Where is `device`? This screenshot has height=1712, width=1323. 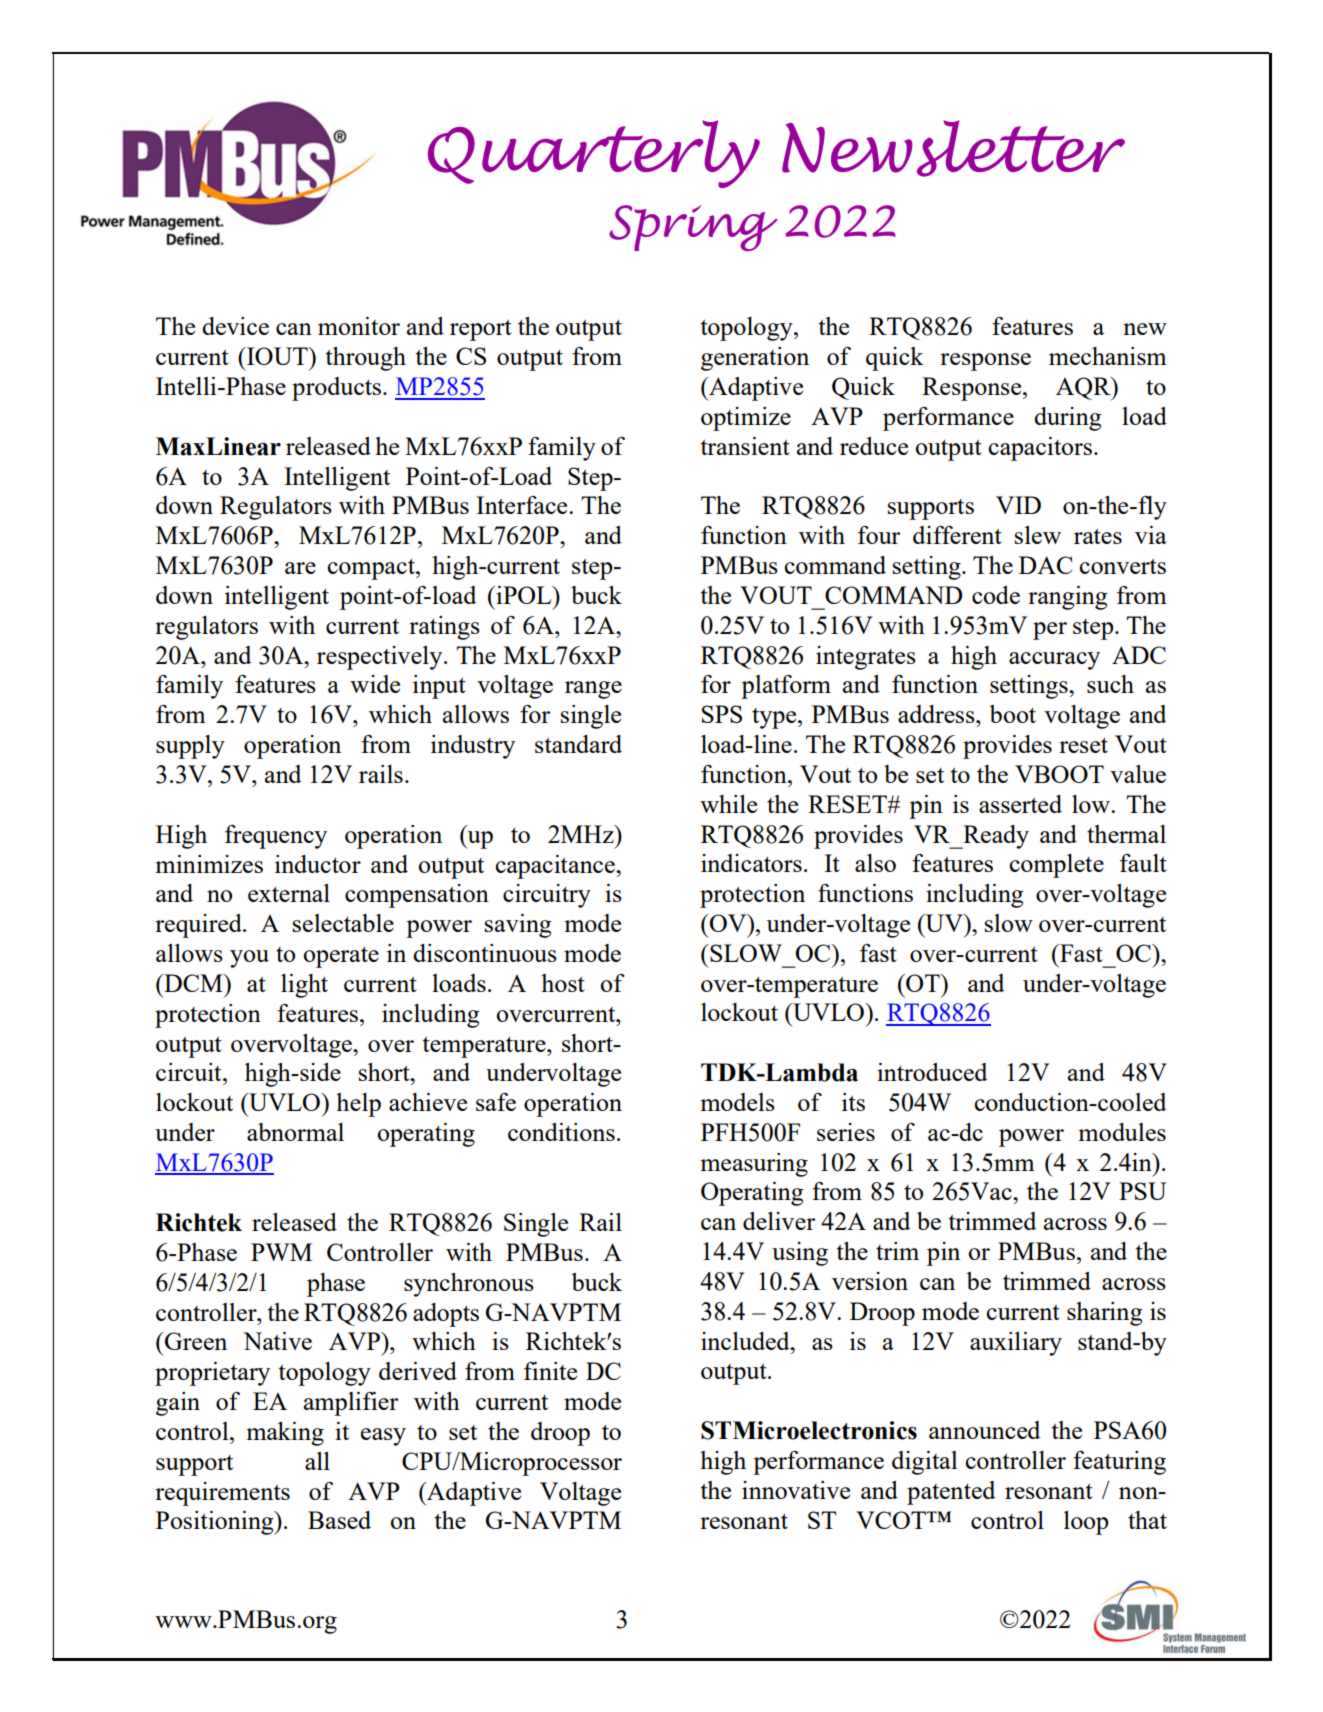
device is located at coordinates (235, 326).
